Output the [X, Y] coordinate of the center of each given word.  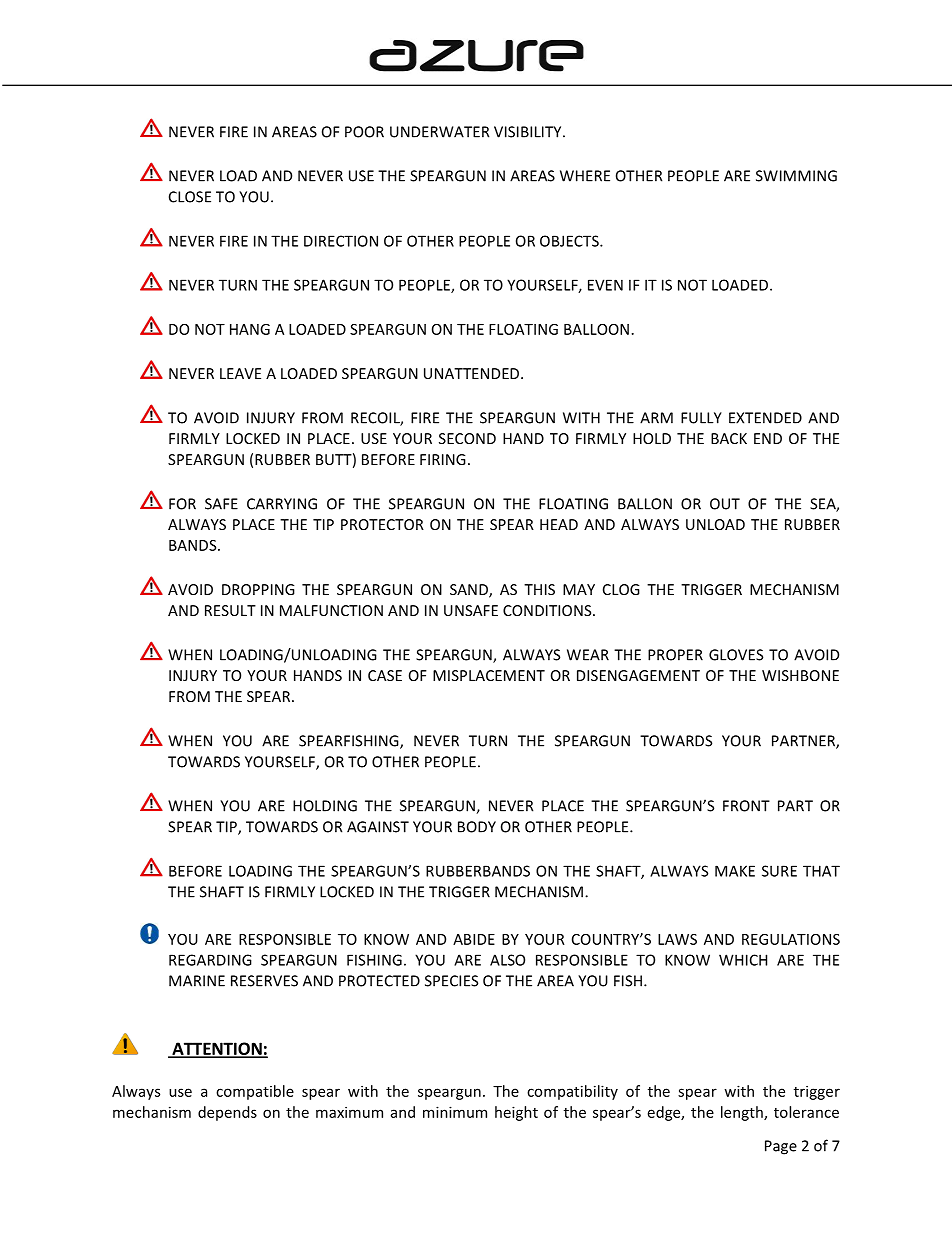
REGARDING [210, 960]
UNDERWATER [439, 132]
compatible [255, 1092]
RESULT [230, 610]
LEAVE [240, 373]
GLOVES [736, 655]
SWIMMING [796, 176]
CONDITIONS [548, 610]
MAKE [735, 871]
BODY [477, 827]
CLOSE [190, 197]
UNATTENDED [473, 373]
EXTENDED [765, 418]
